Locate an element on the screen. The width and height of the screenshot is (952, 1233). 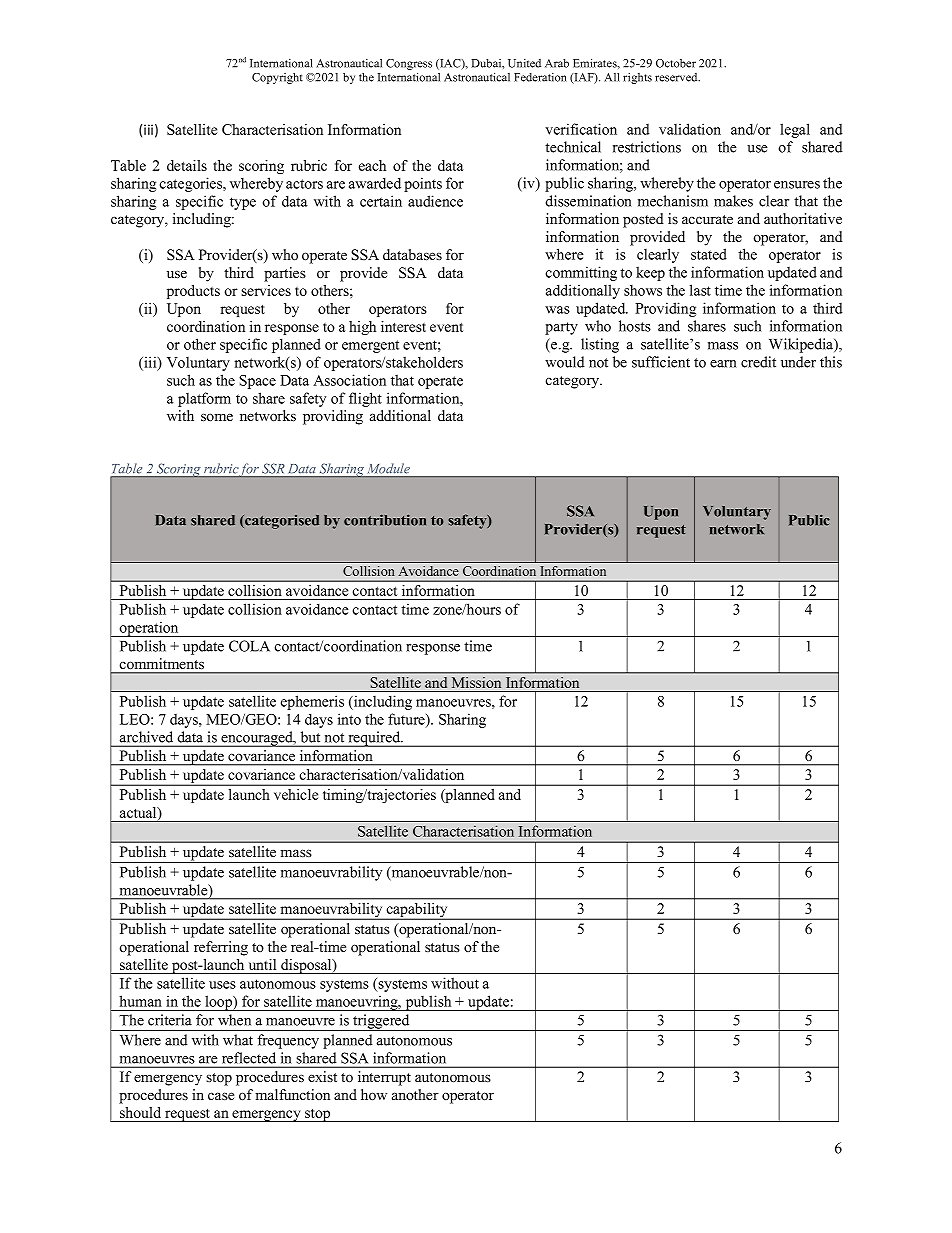
COLA is located at coordinates (249, 646).
